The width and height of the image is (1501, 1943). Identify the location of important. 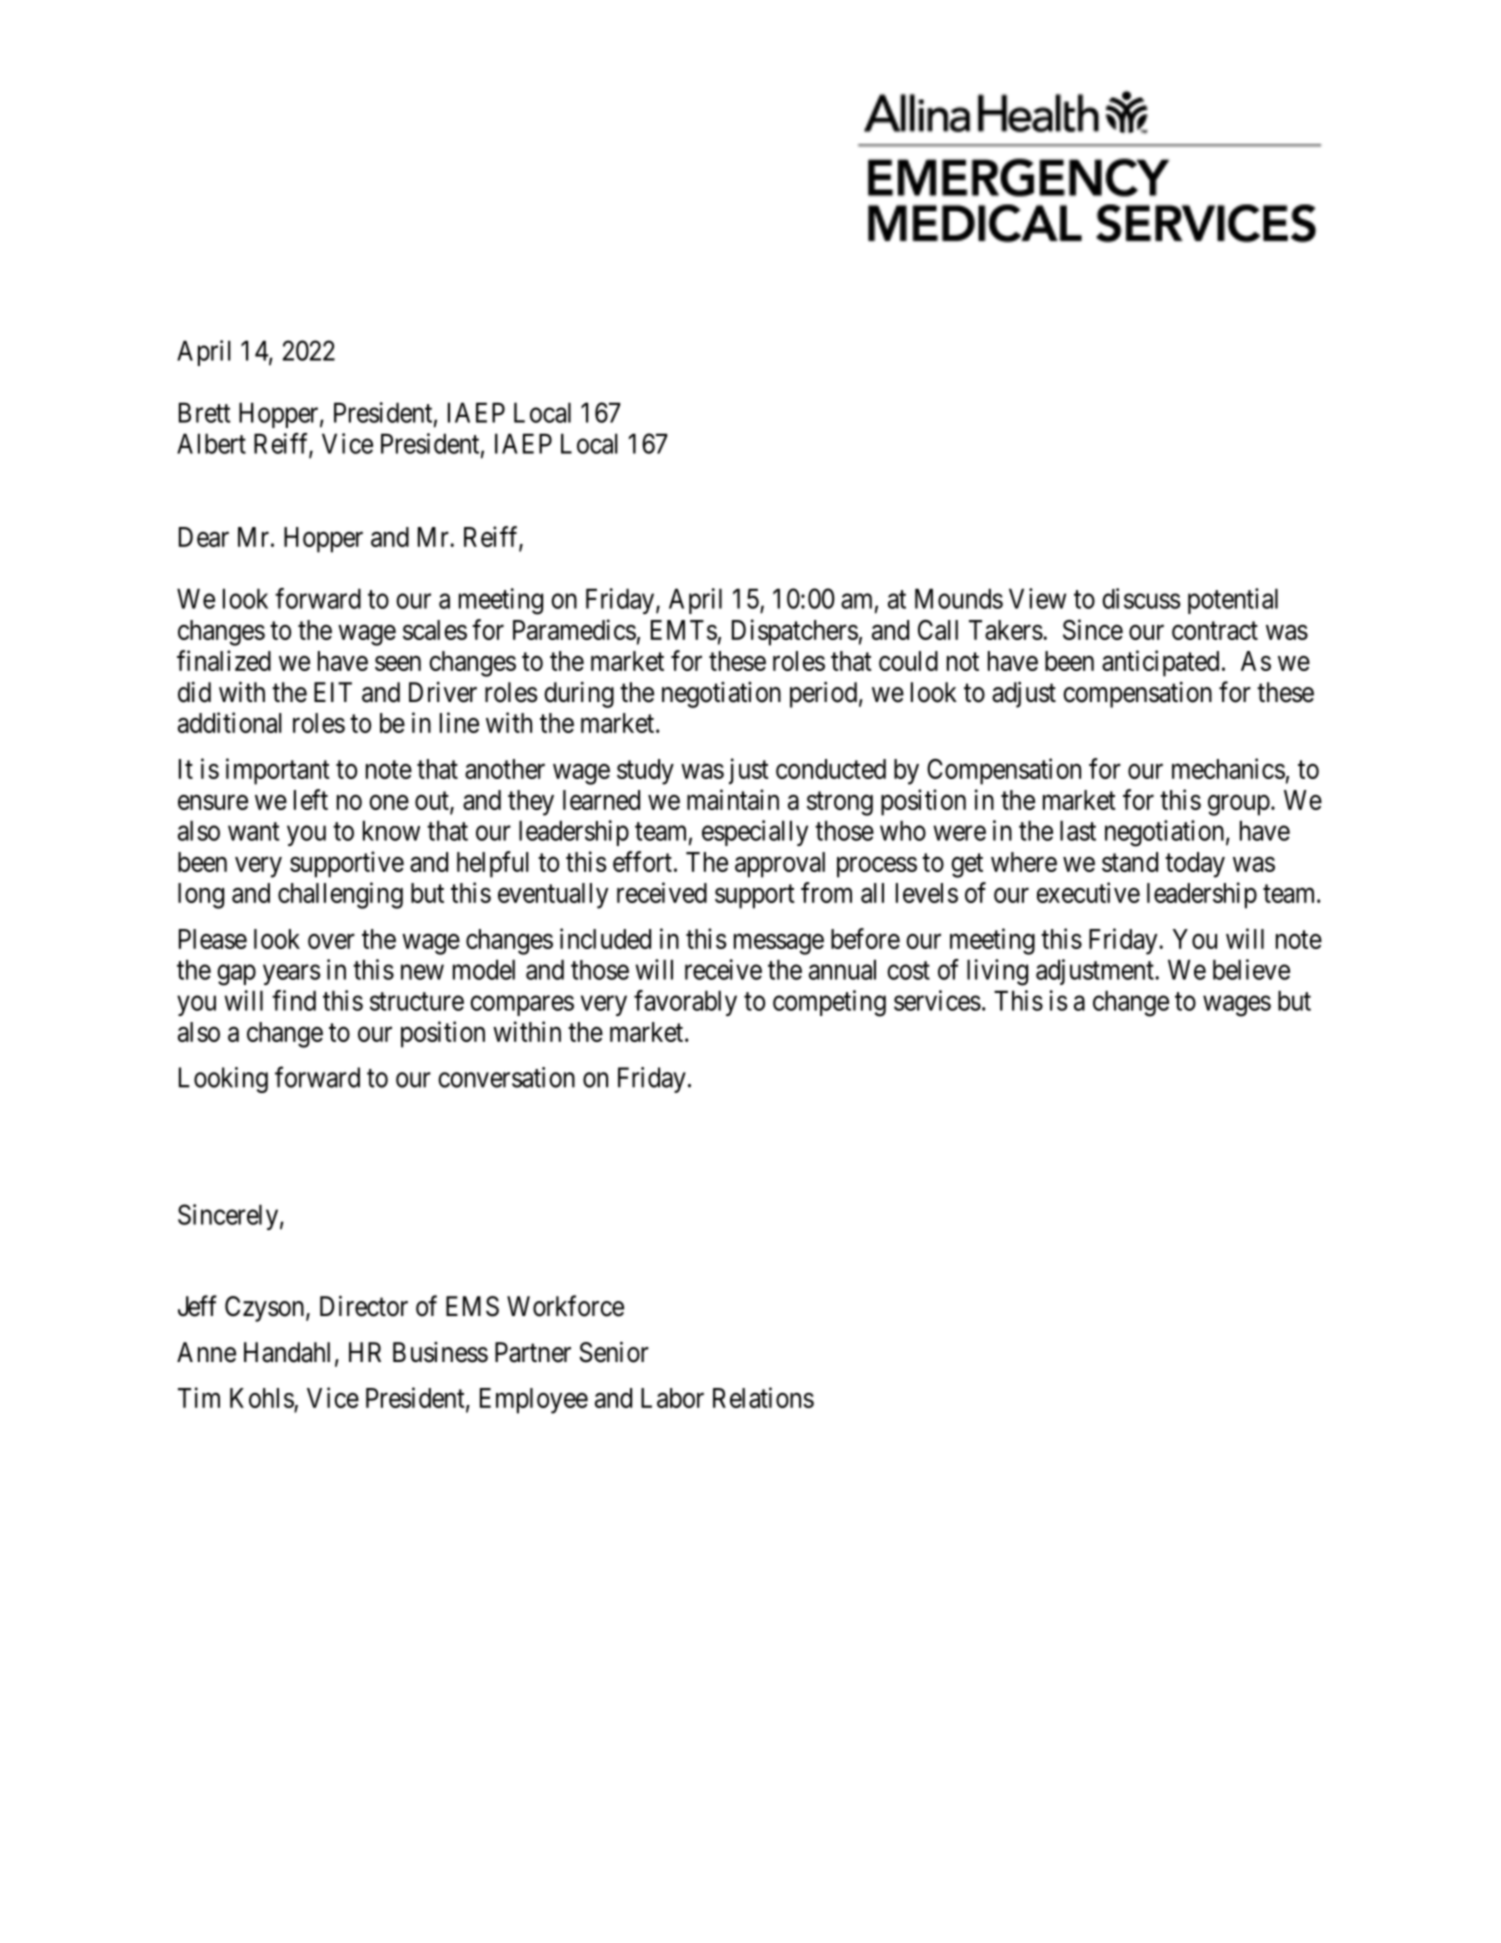
(278, 771).
